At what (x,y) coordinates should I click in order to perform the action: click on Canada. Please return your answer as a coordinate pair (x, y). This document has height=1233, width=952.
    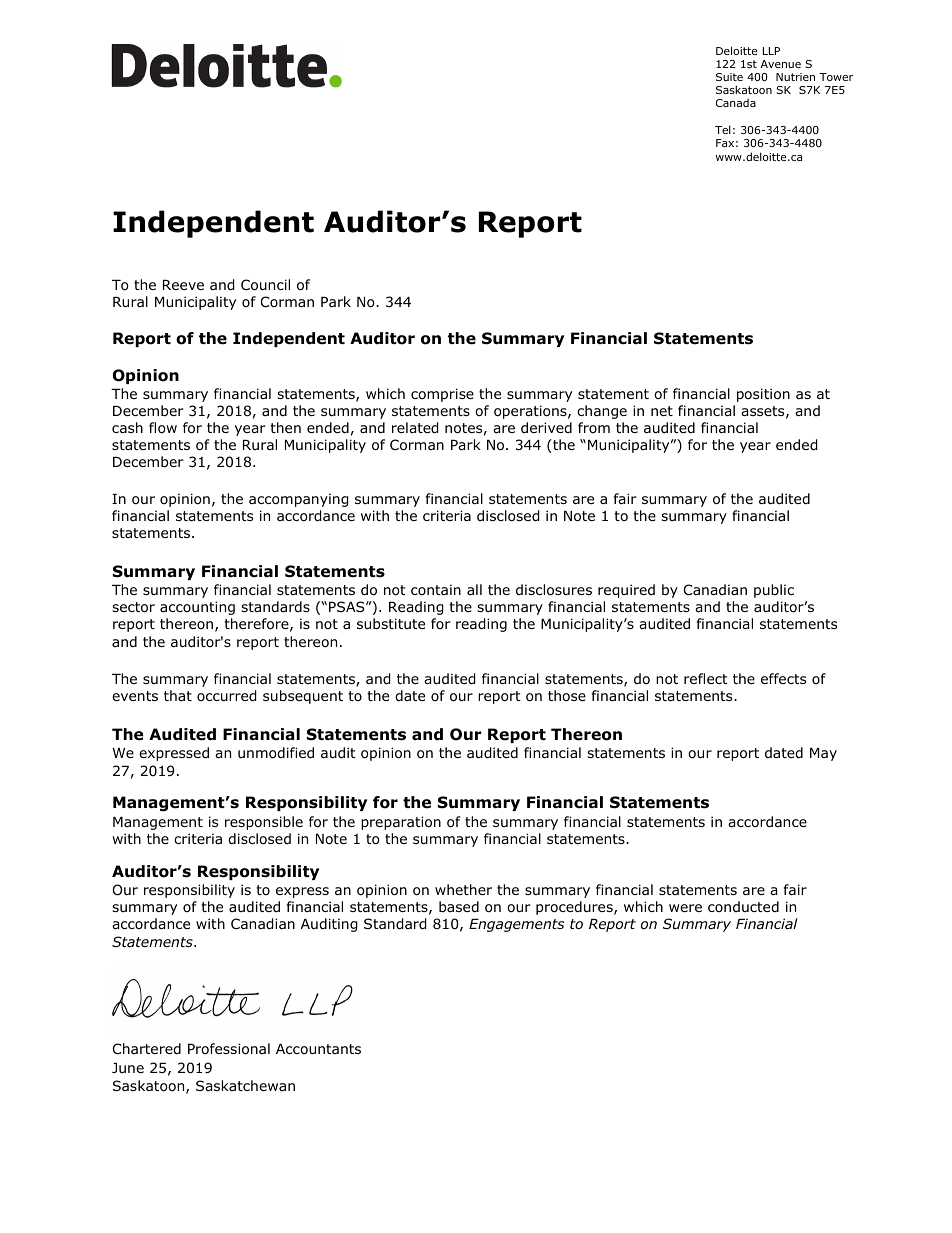
    Looking at the image, I should click on (736, 103).
